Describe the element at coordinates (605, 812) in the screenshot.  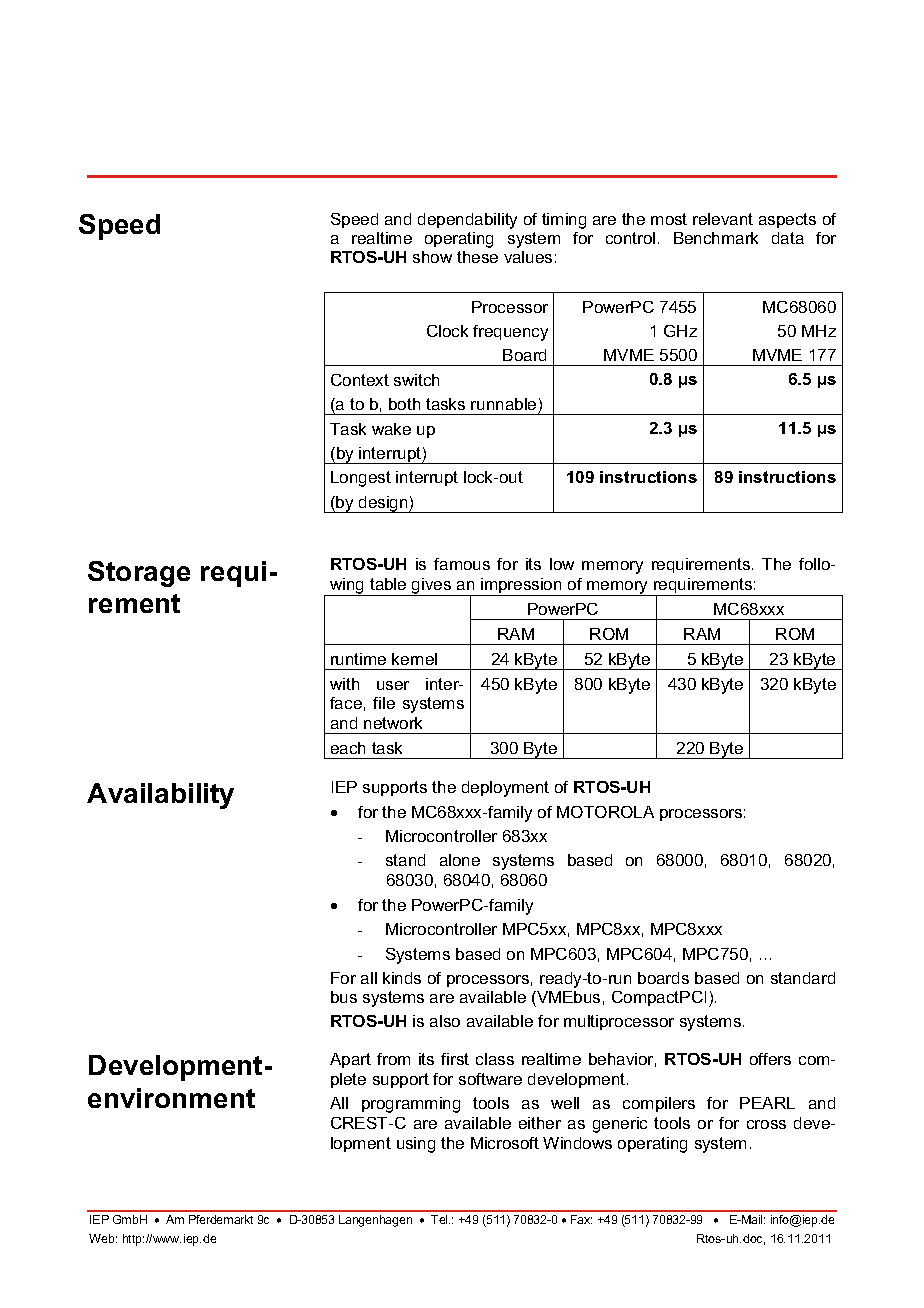
I see `MOTOROLA` at that location.
